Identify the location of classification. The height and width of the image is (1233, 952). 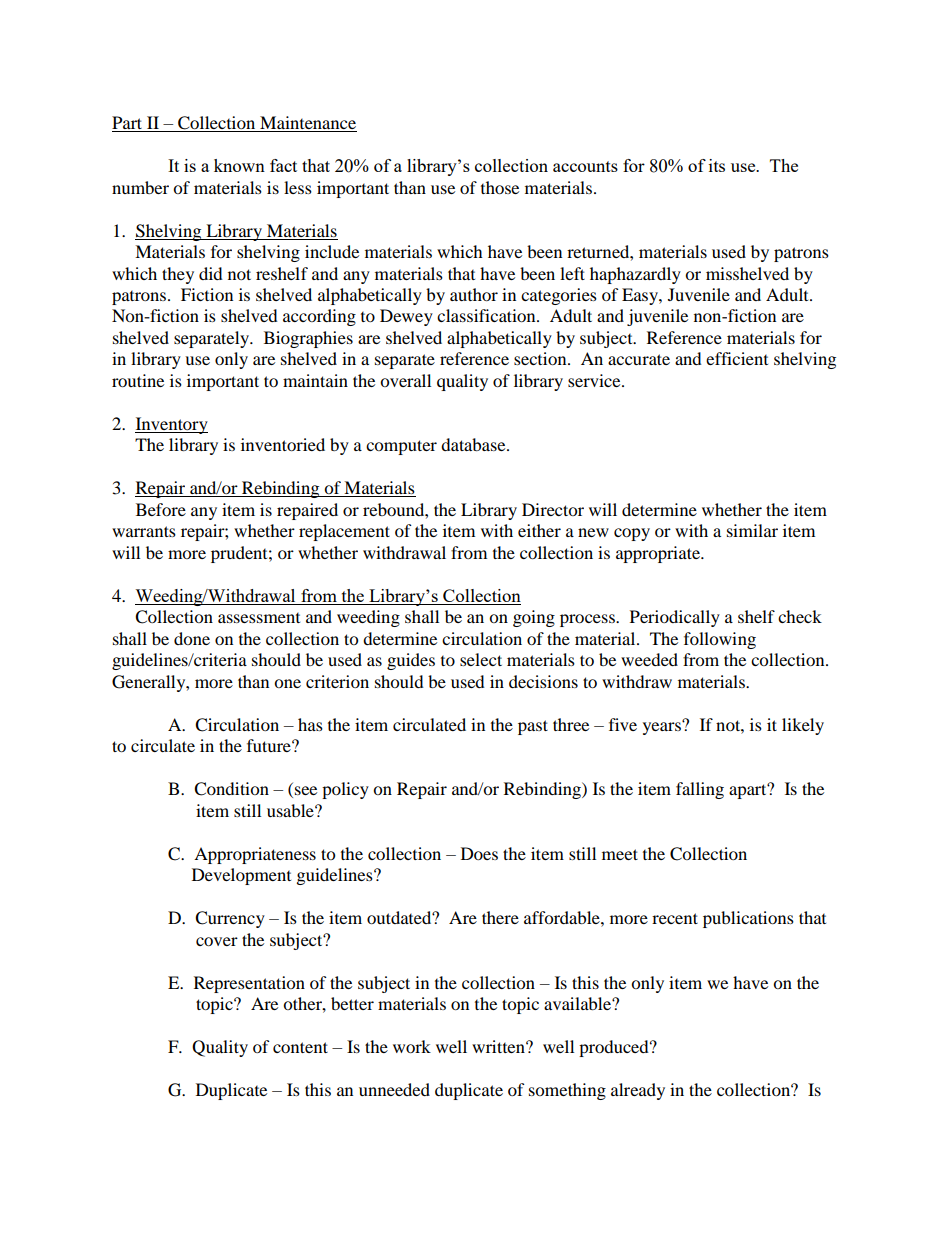
(487, 315).
